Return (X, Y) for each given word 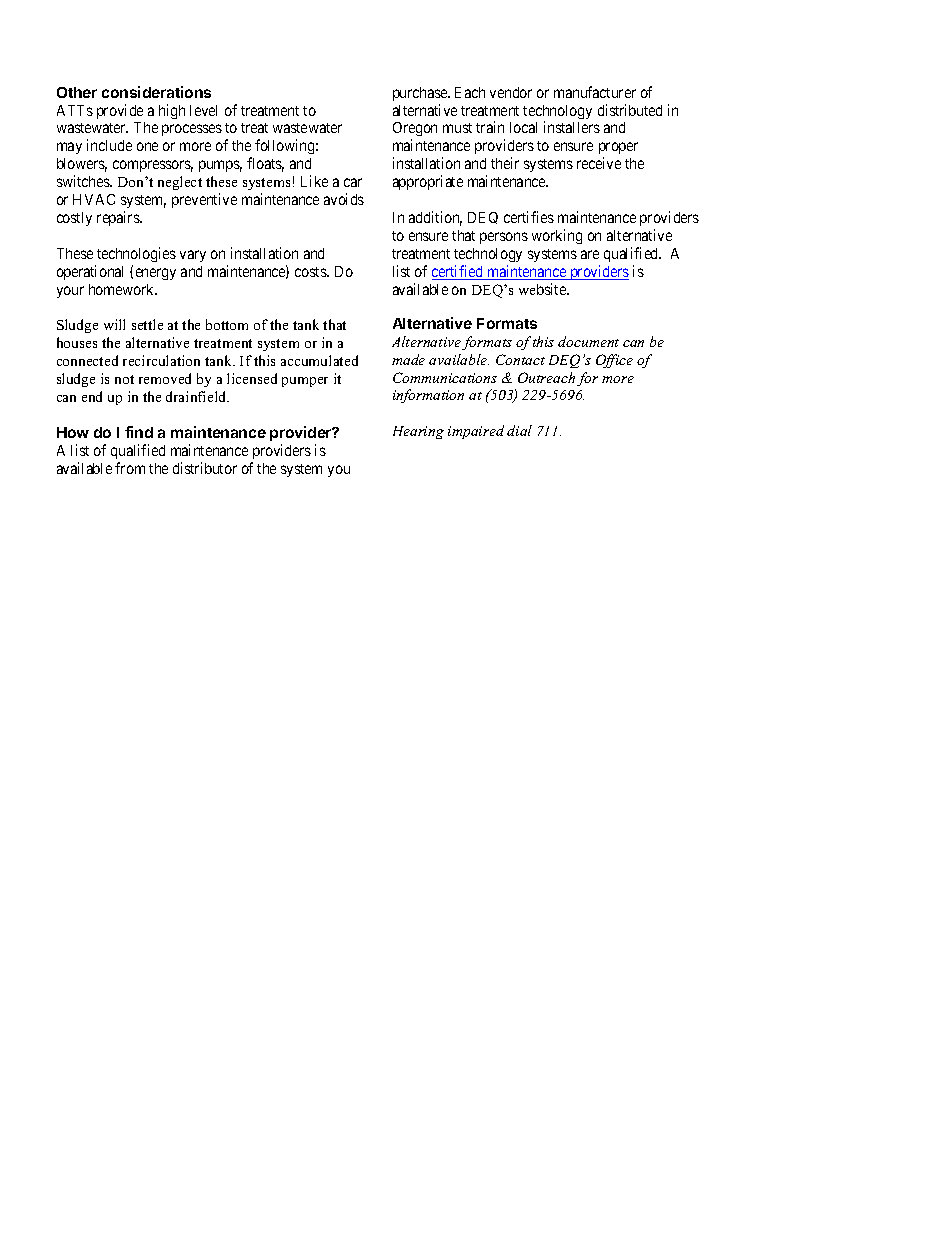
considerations (156, 92)
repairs (119, 218)
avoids (344, 199)
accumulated (319, 360)
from (130, 468)
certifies (529, 217)
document (588, 341)
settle (147, 324)
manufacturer (595, 92)
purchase (421, 94)
